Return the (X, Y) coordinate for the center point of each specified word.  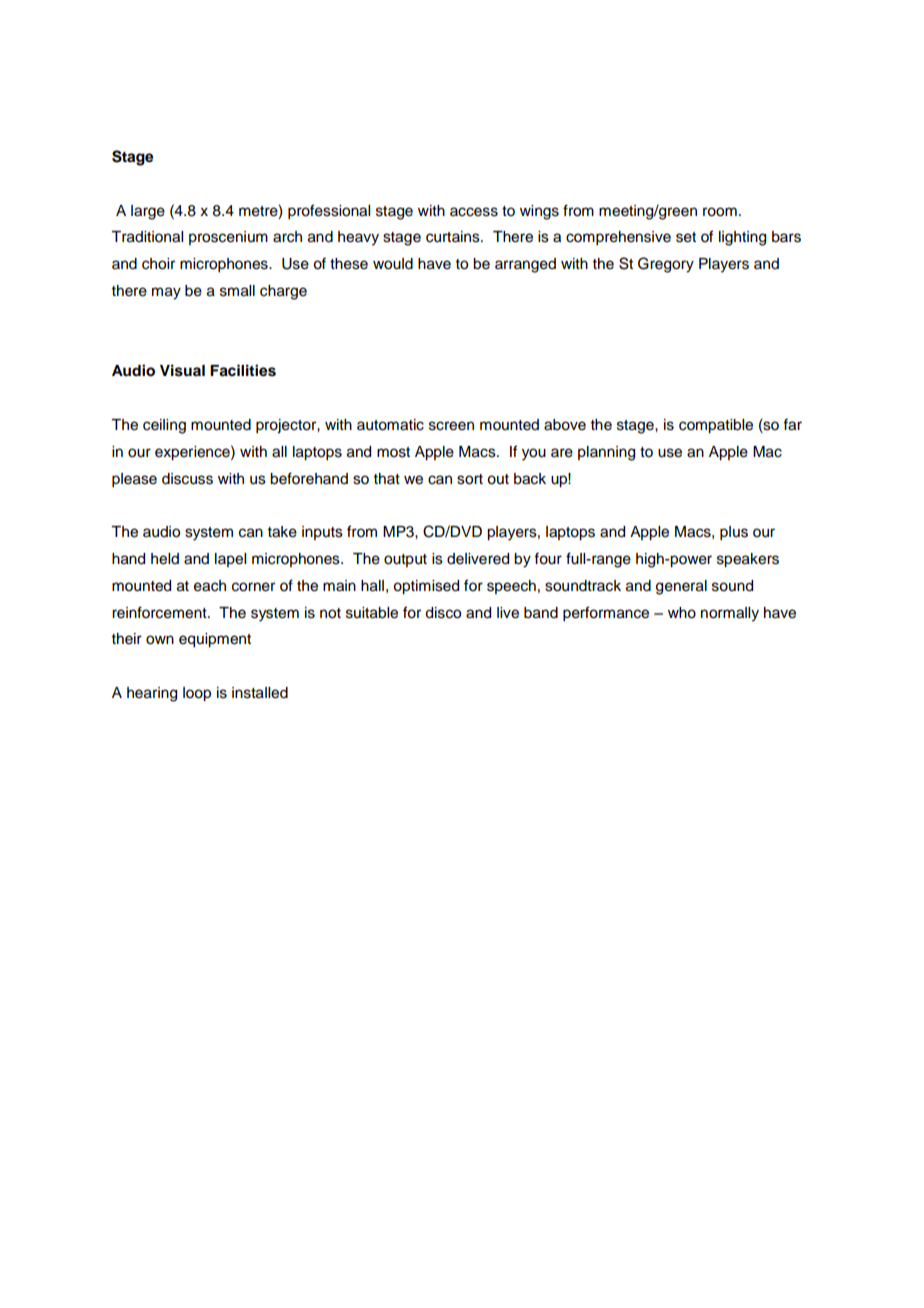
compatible (716, 426)
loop (197, 694)
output (405, 560)
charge (283, 292)
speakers (748, 560)
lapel (230, 560)
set (686, 237)
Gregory (666, 265)
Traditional (147, 237)
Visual (182, 370)
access (474, 212)
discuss (187, 479)
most (393, 452)
